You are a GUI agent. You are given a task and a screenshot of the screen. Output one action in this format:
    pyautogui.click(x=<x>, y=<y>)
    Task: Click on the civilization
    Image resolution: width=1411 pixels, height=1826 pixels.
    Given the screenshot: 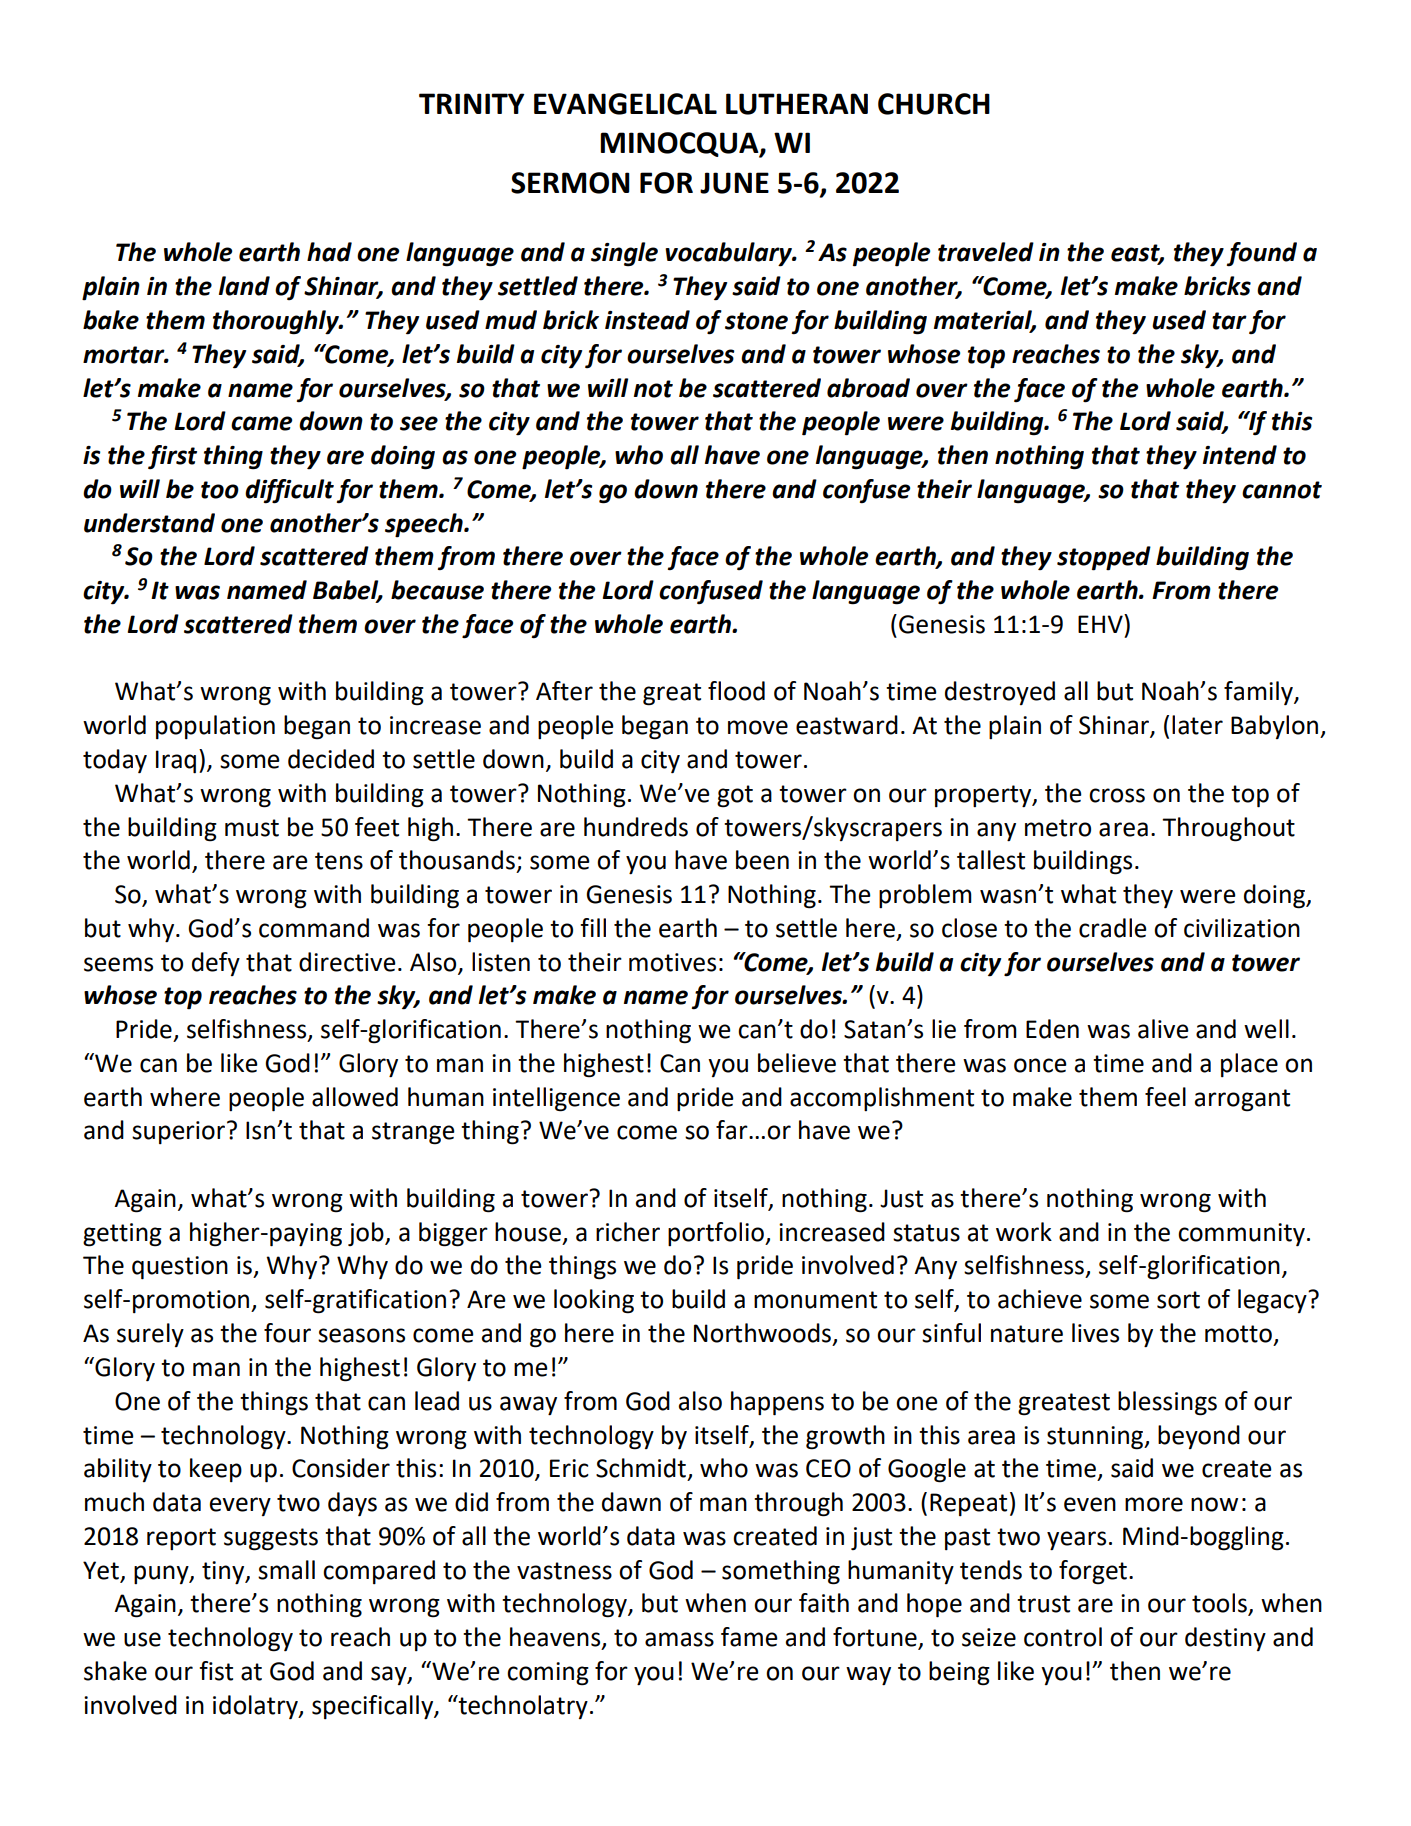 What is the action you would take?
    pyautogui.click(x=1242, y=928)
